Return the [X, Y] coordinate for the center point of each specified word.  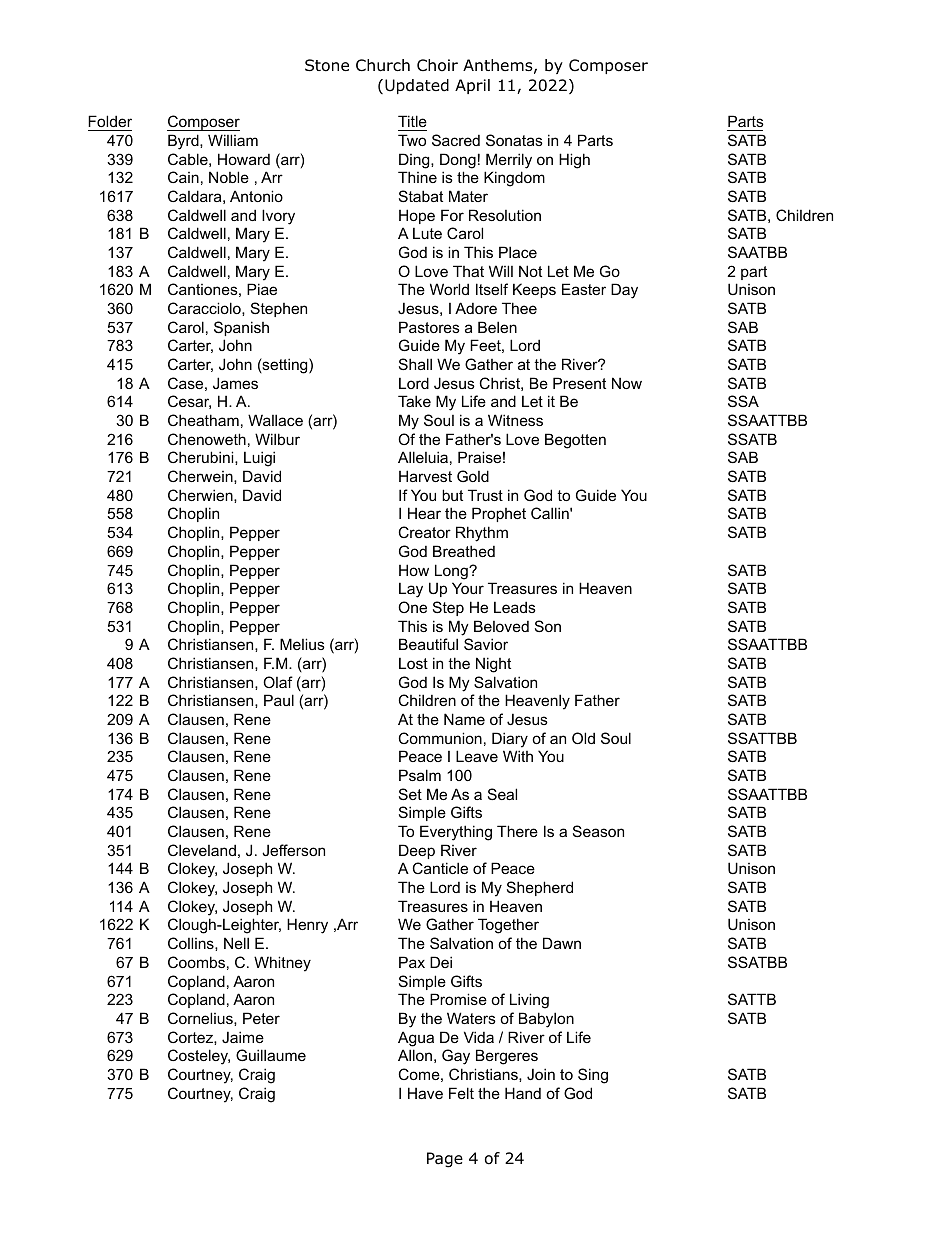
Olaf [278, 682]
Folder [110, 121]
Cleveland [202, 850]
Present [579, 383]
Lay [411, 590]
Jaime [243, 1037]
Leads [515, 607]
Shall [415, 364]
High [574, 161]
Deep [417, 851]
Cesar [189, 402]
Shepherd [540, 888]
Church [383, 65]
